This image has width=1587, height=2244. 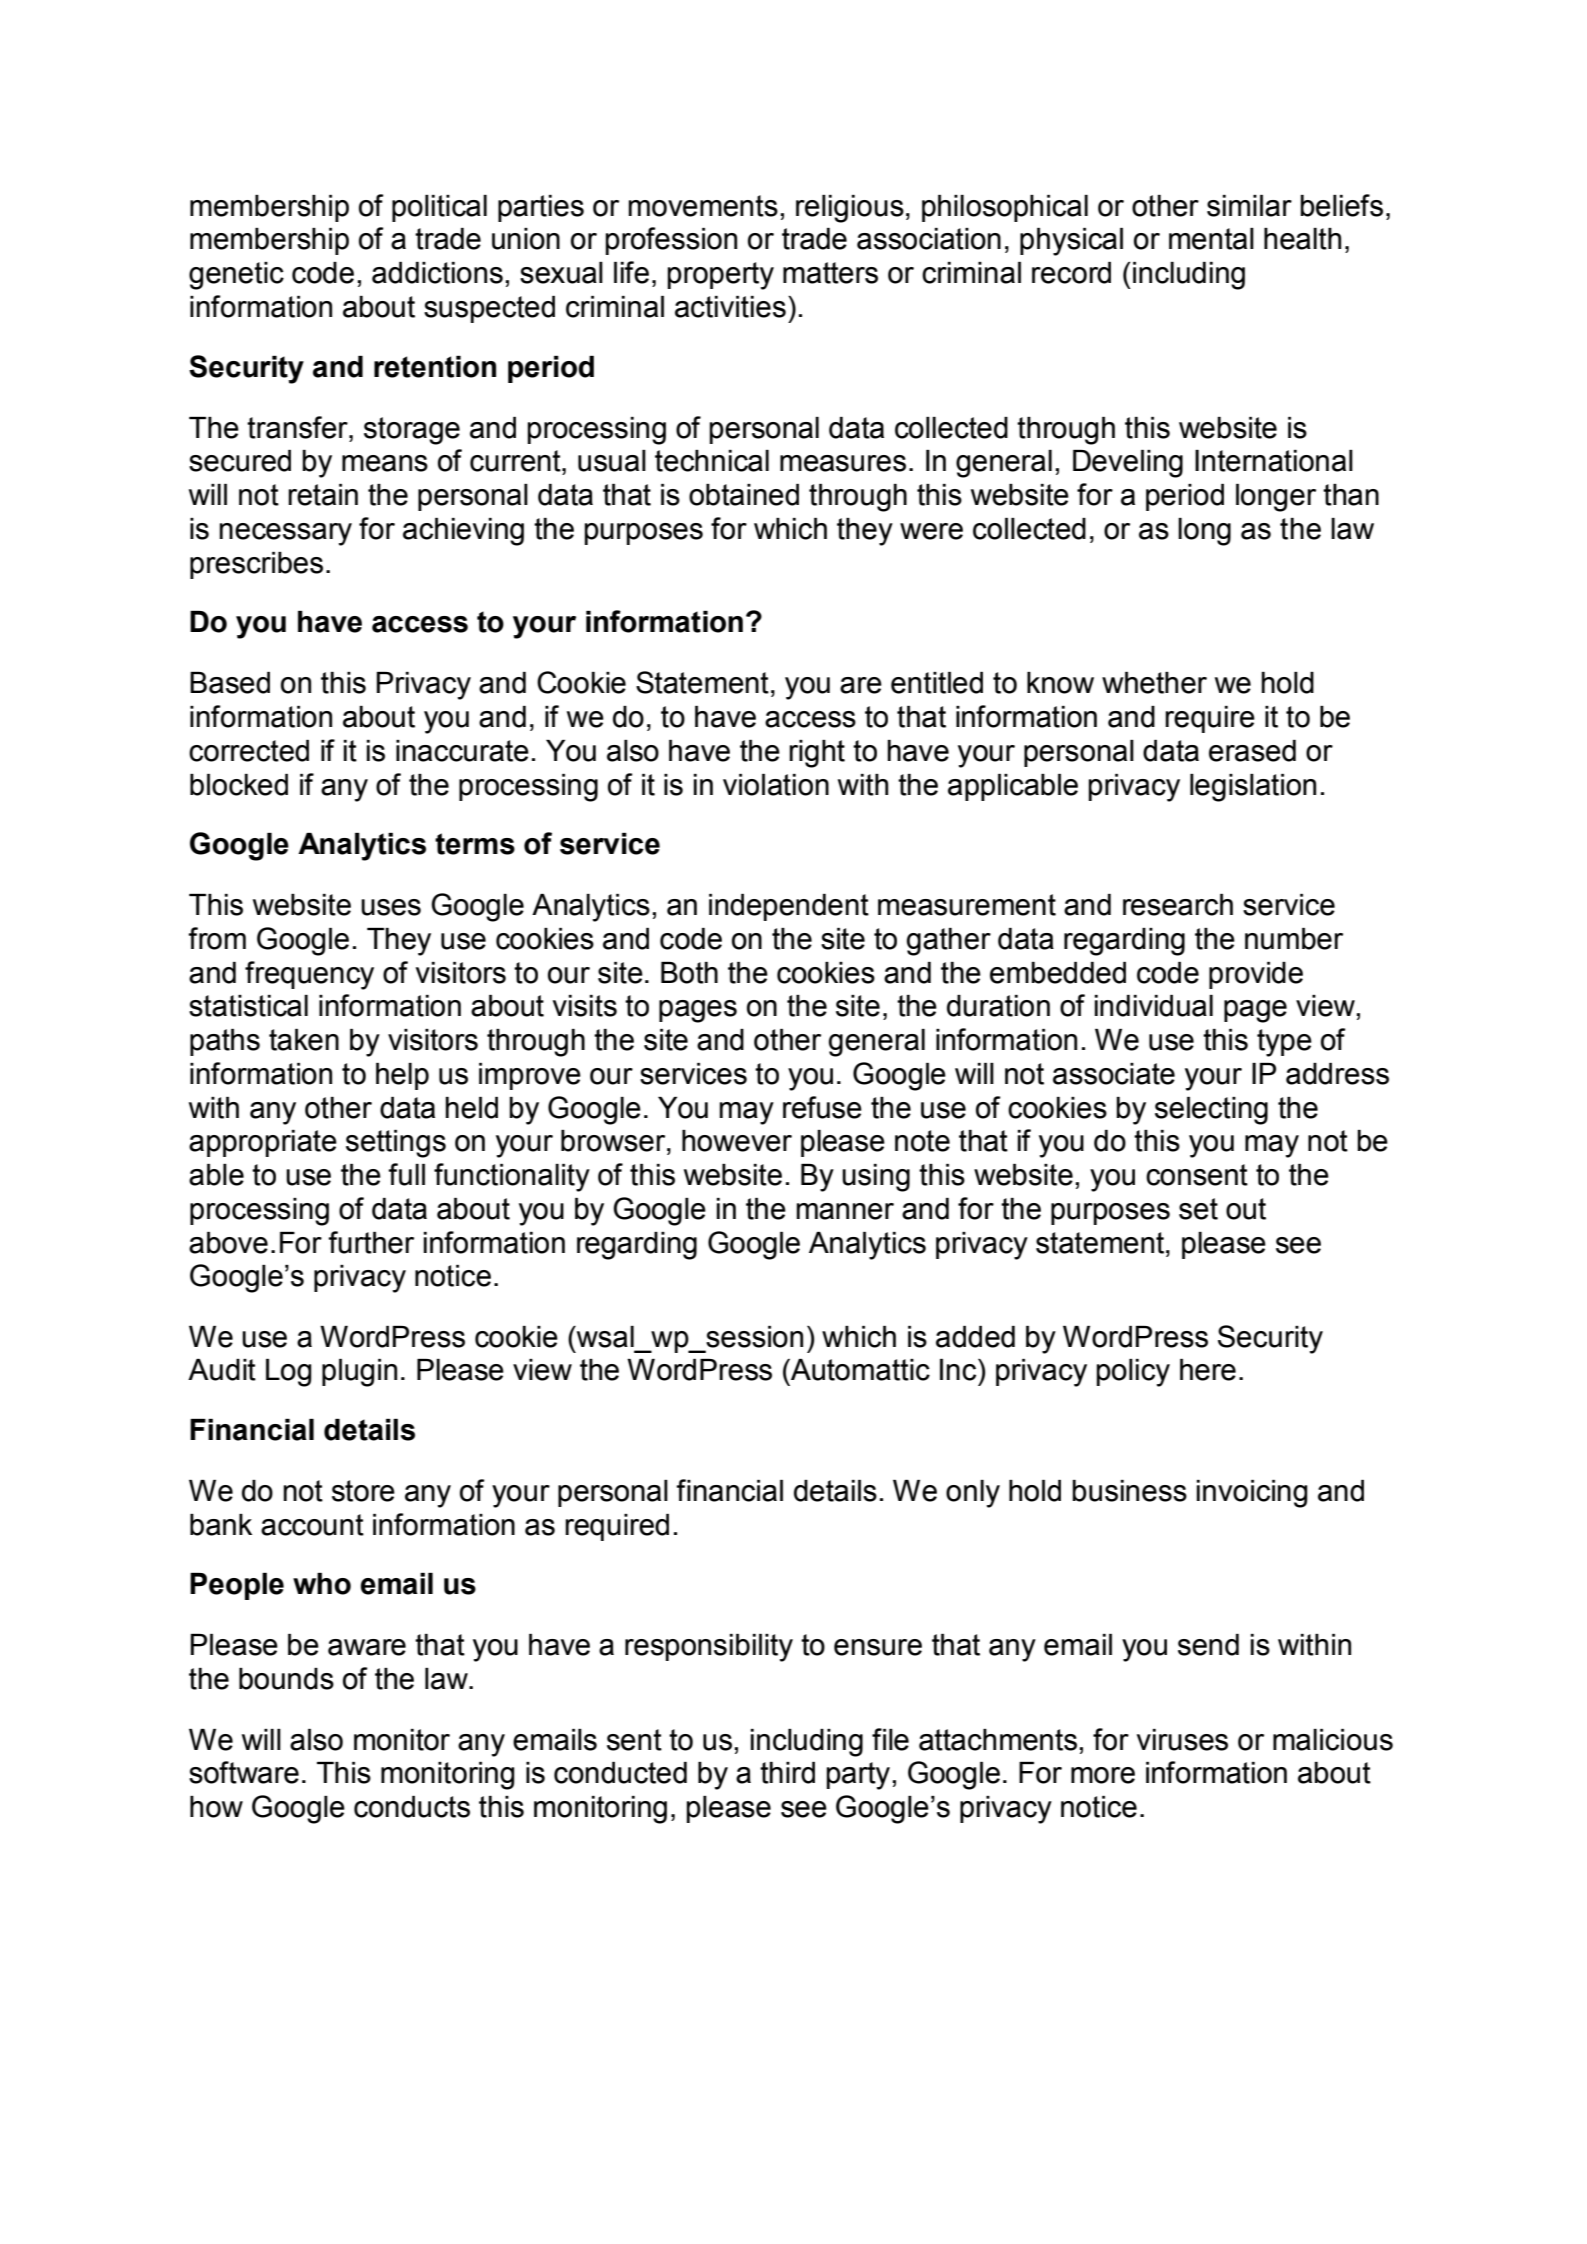 What do you see at coordinates (1252, 751) in the image?
I see `erased` at bounding box center [1252, 751].
